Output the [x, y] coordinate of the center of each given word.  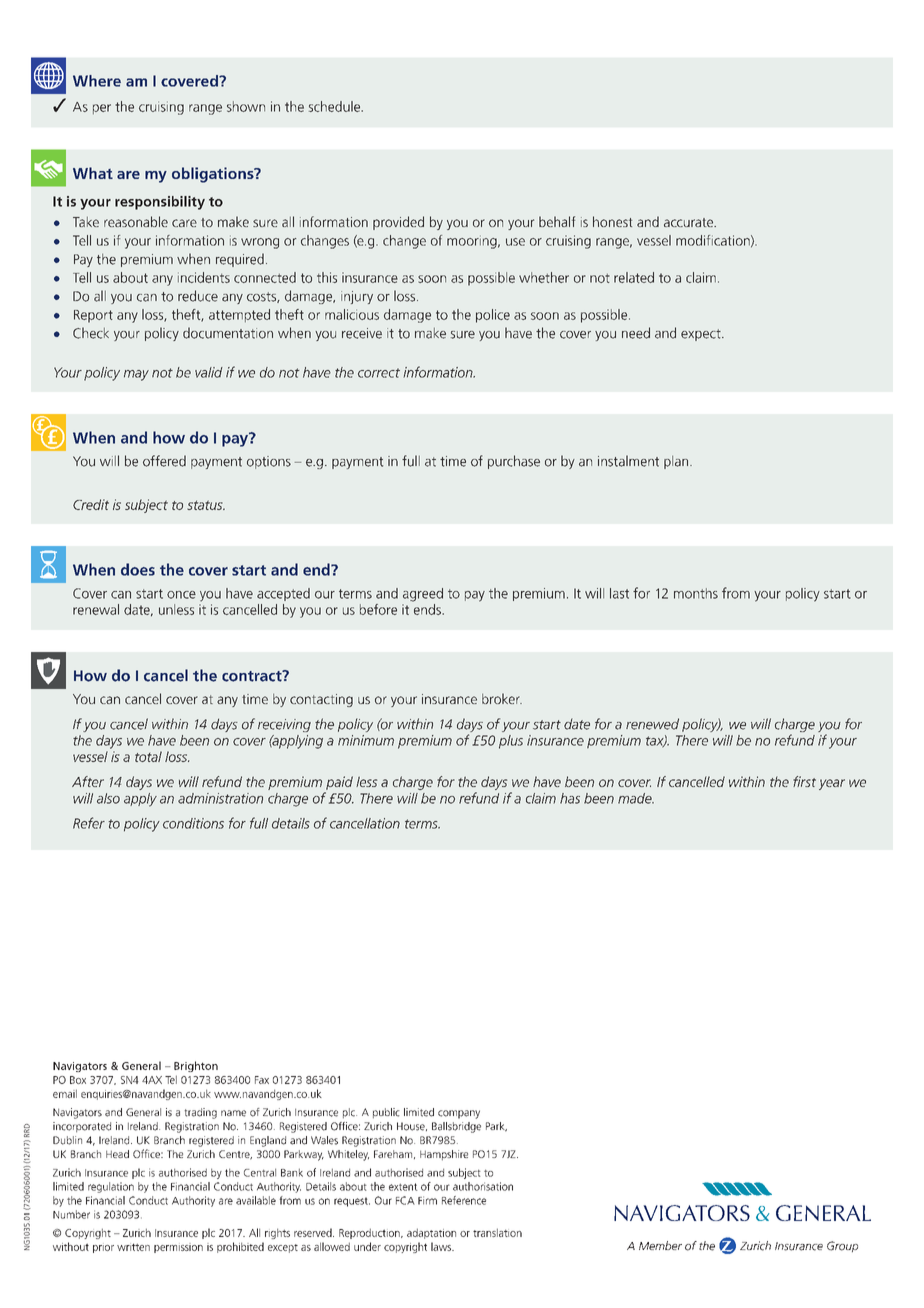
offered [164, 461]
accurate [689, 222]
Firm [427, 1200]
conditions [193, 823]
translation [497, 1232]
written [133, 1247]
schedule [335, 106]
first [804, 781]
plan [676, 462]
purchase [514, 462]
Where [97, 81]
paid [339, 783]
